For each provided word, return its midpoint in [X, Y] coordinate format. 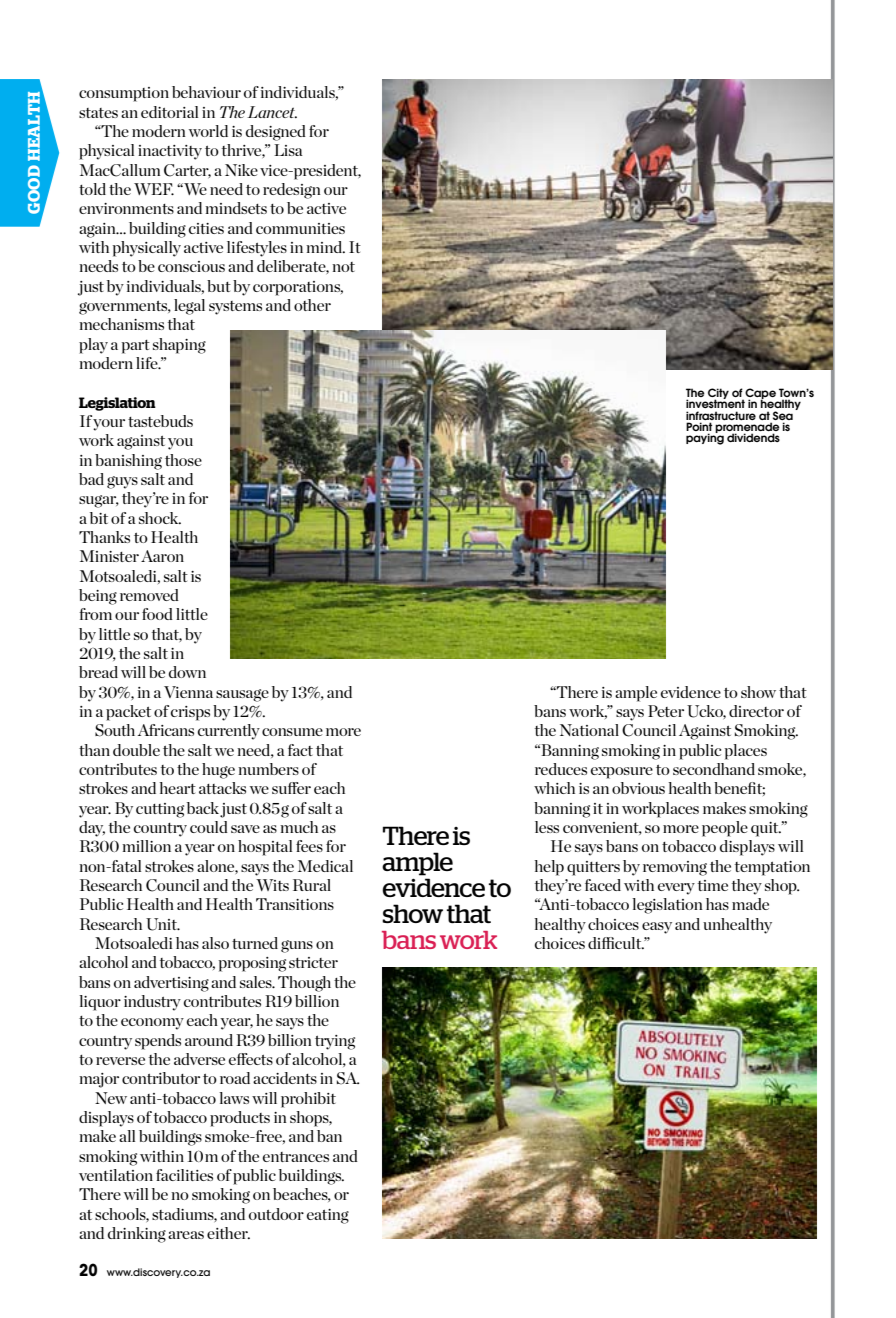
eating [328, 1216]
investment [715, 403]
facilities [184, 1175]
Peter [666, 711]
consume [292, 732]
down [187, 672]
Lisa [288, 150]
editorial [169, 112]
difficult [616, 943]
